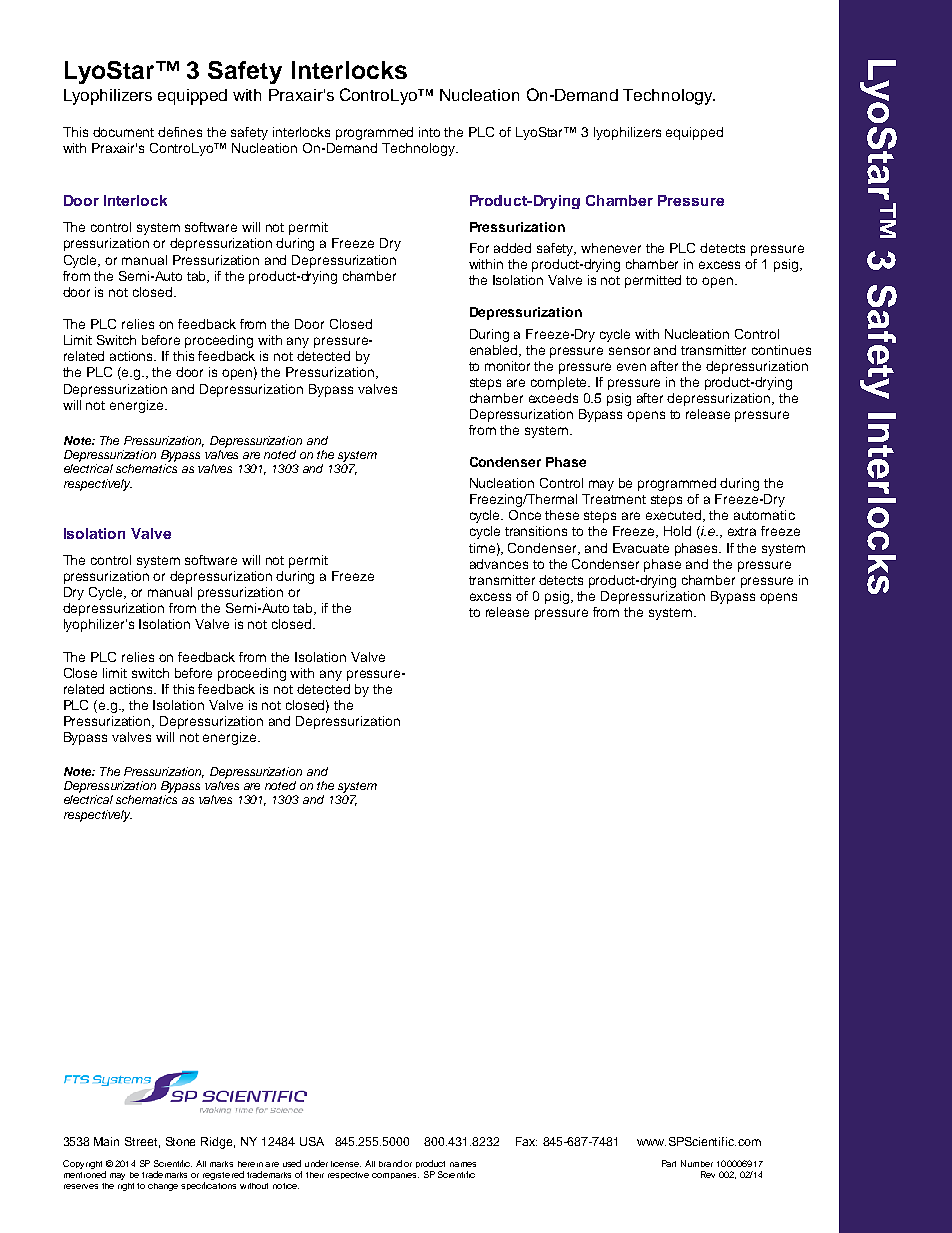  I want to click on transitions, so click(536, 531).
